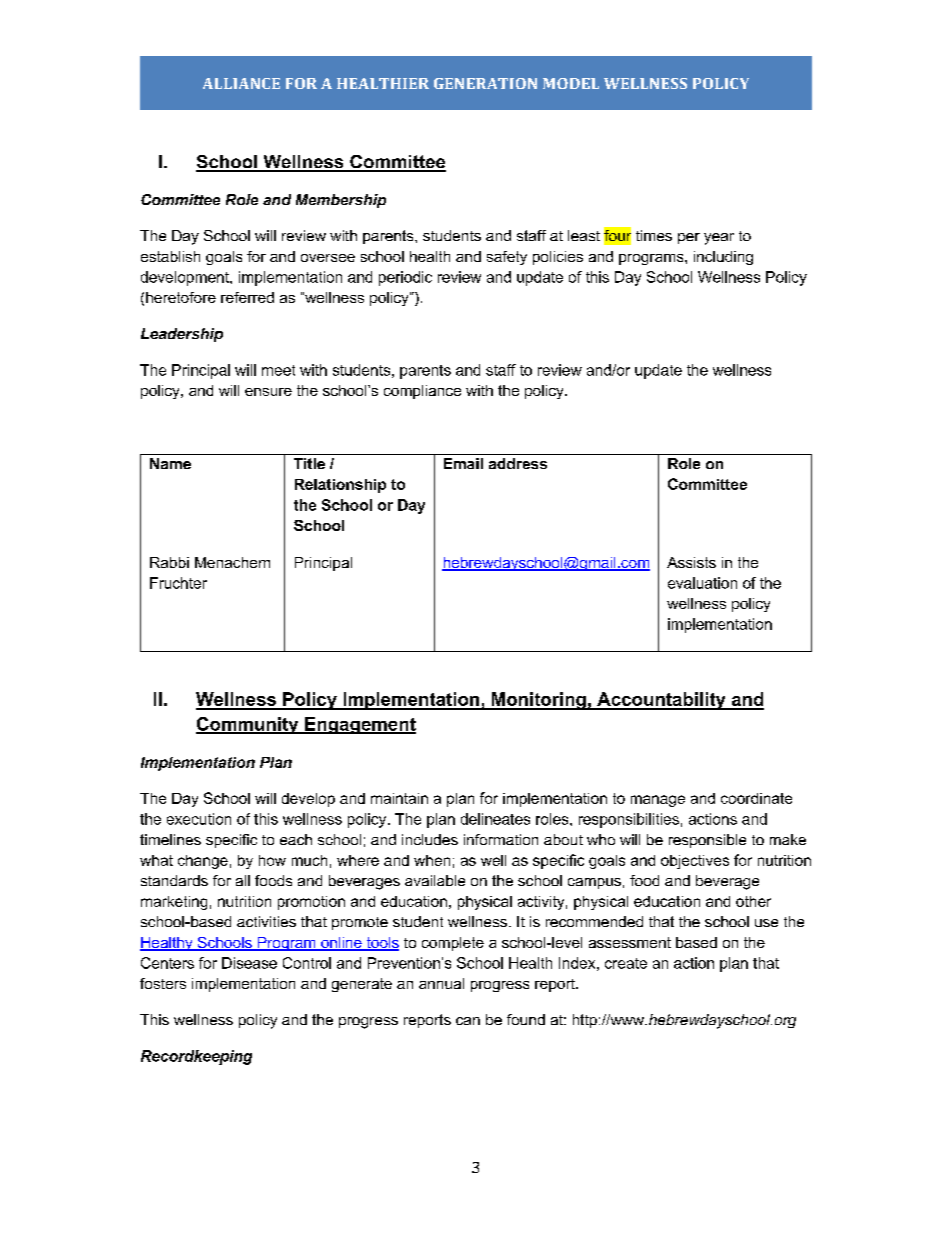 The image size is (952, 1233). I want to click on ALLIANCE, so click(241, 83).
